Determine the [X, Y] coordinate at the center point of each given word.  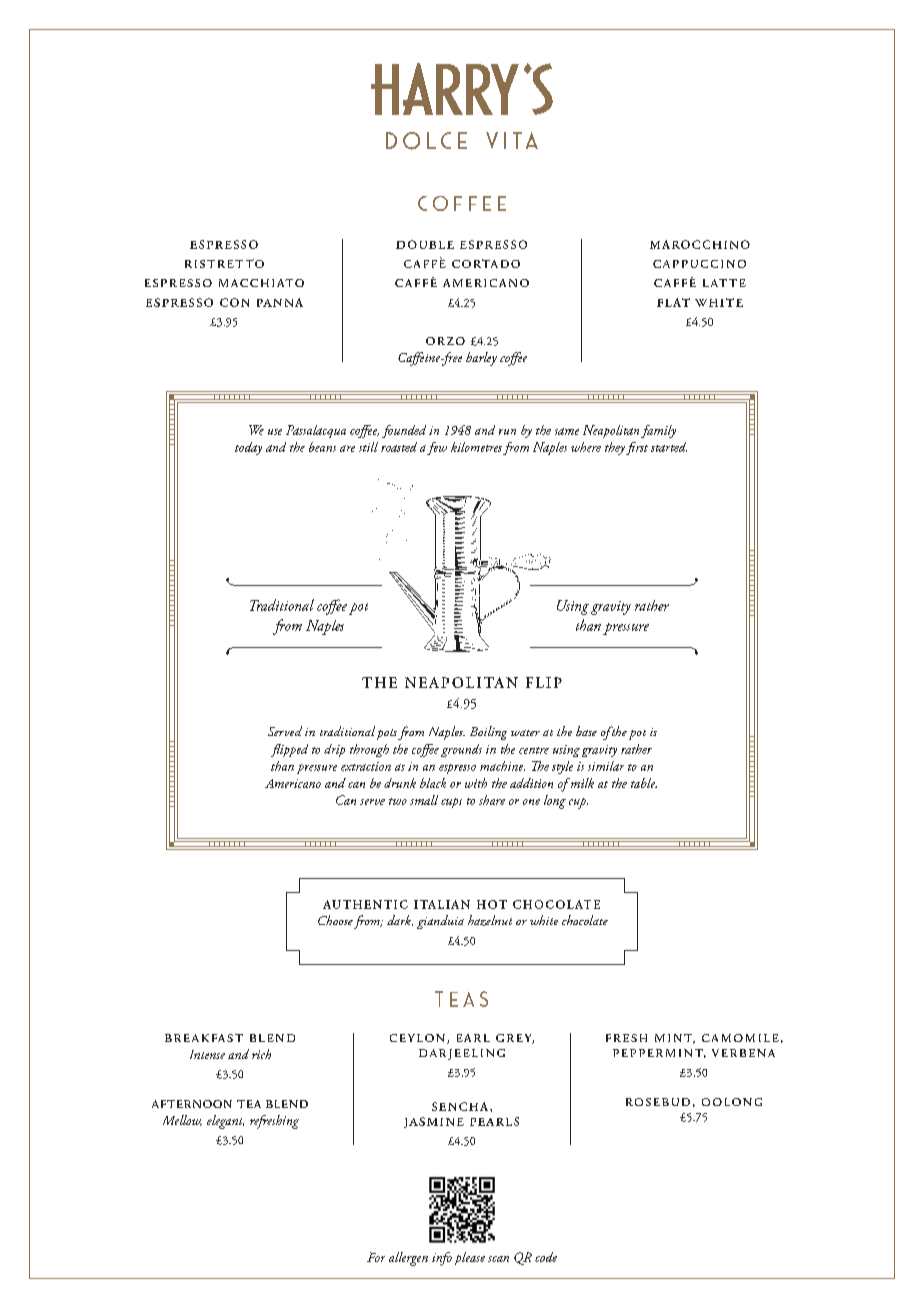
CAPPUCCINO [699, 264]
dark [400, 920]
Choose [335, 920]
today [248, 448]
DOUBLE [425, 244]
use [275, 432]
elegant [225, 1122]
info [442, 1259]
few [437, 448]
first [637, 448]
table [644, 783]
